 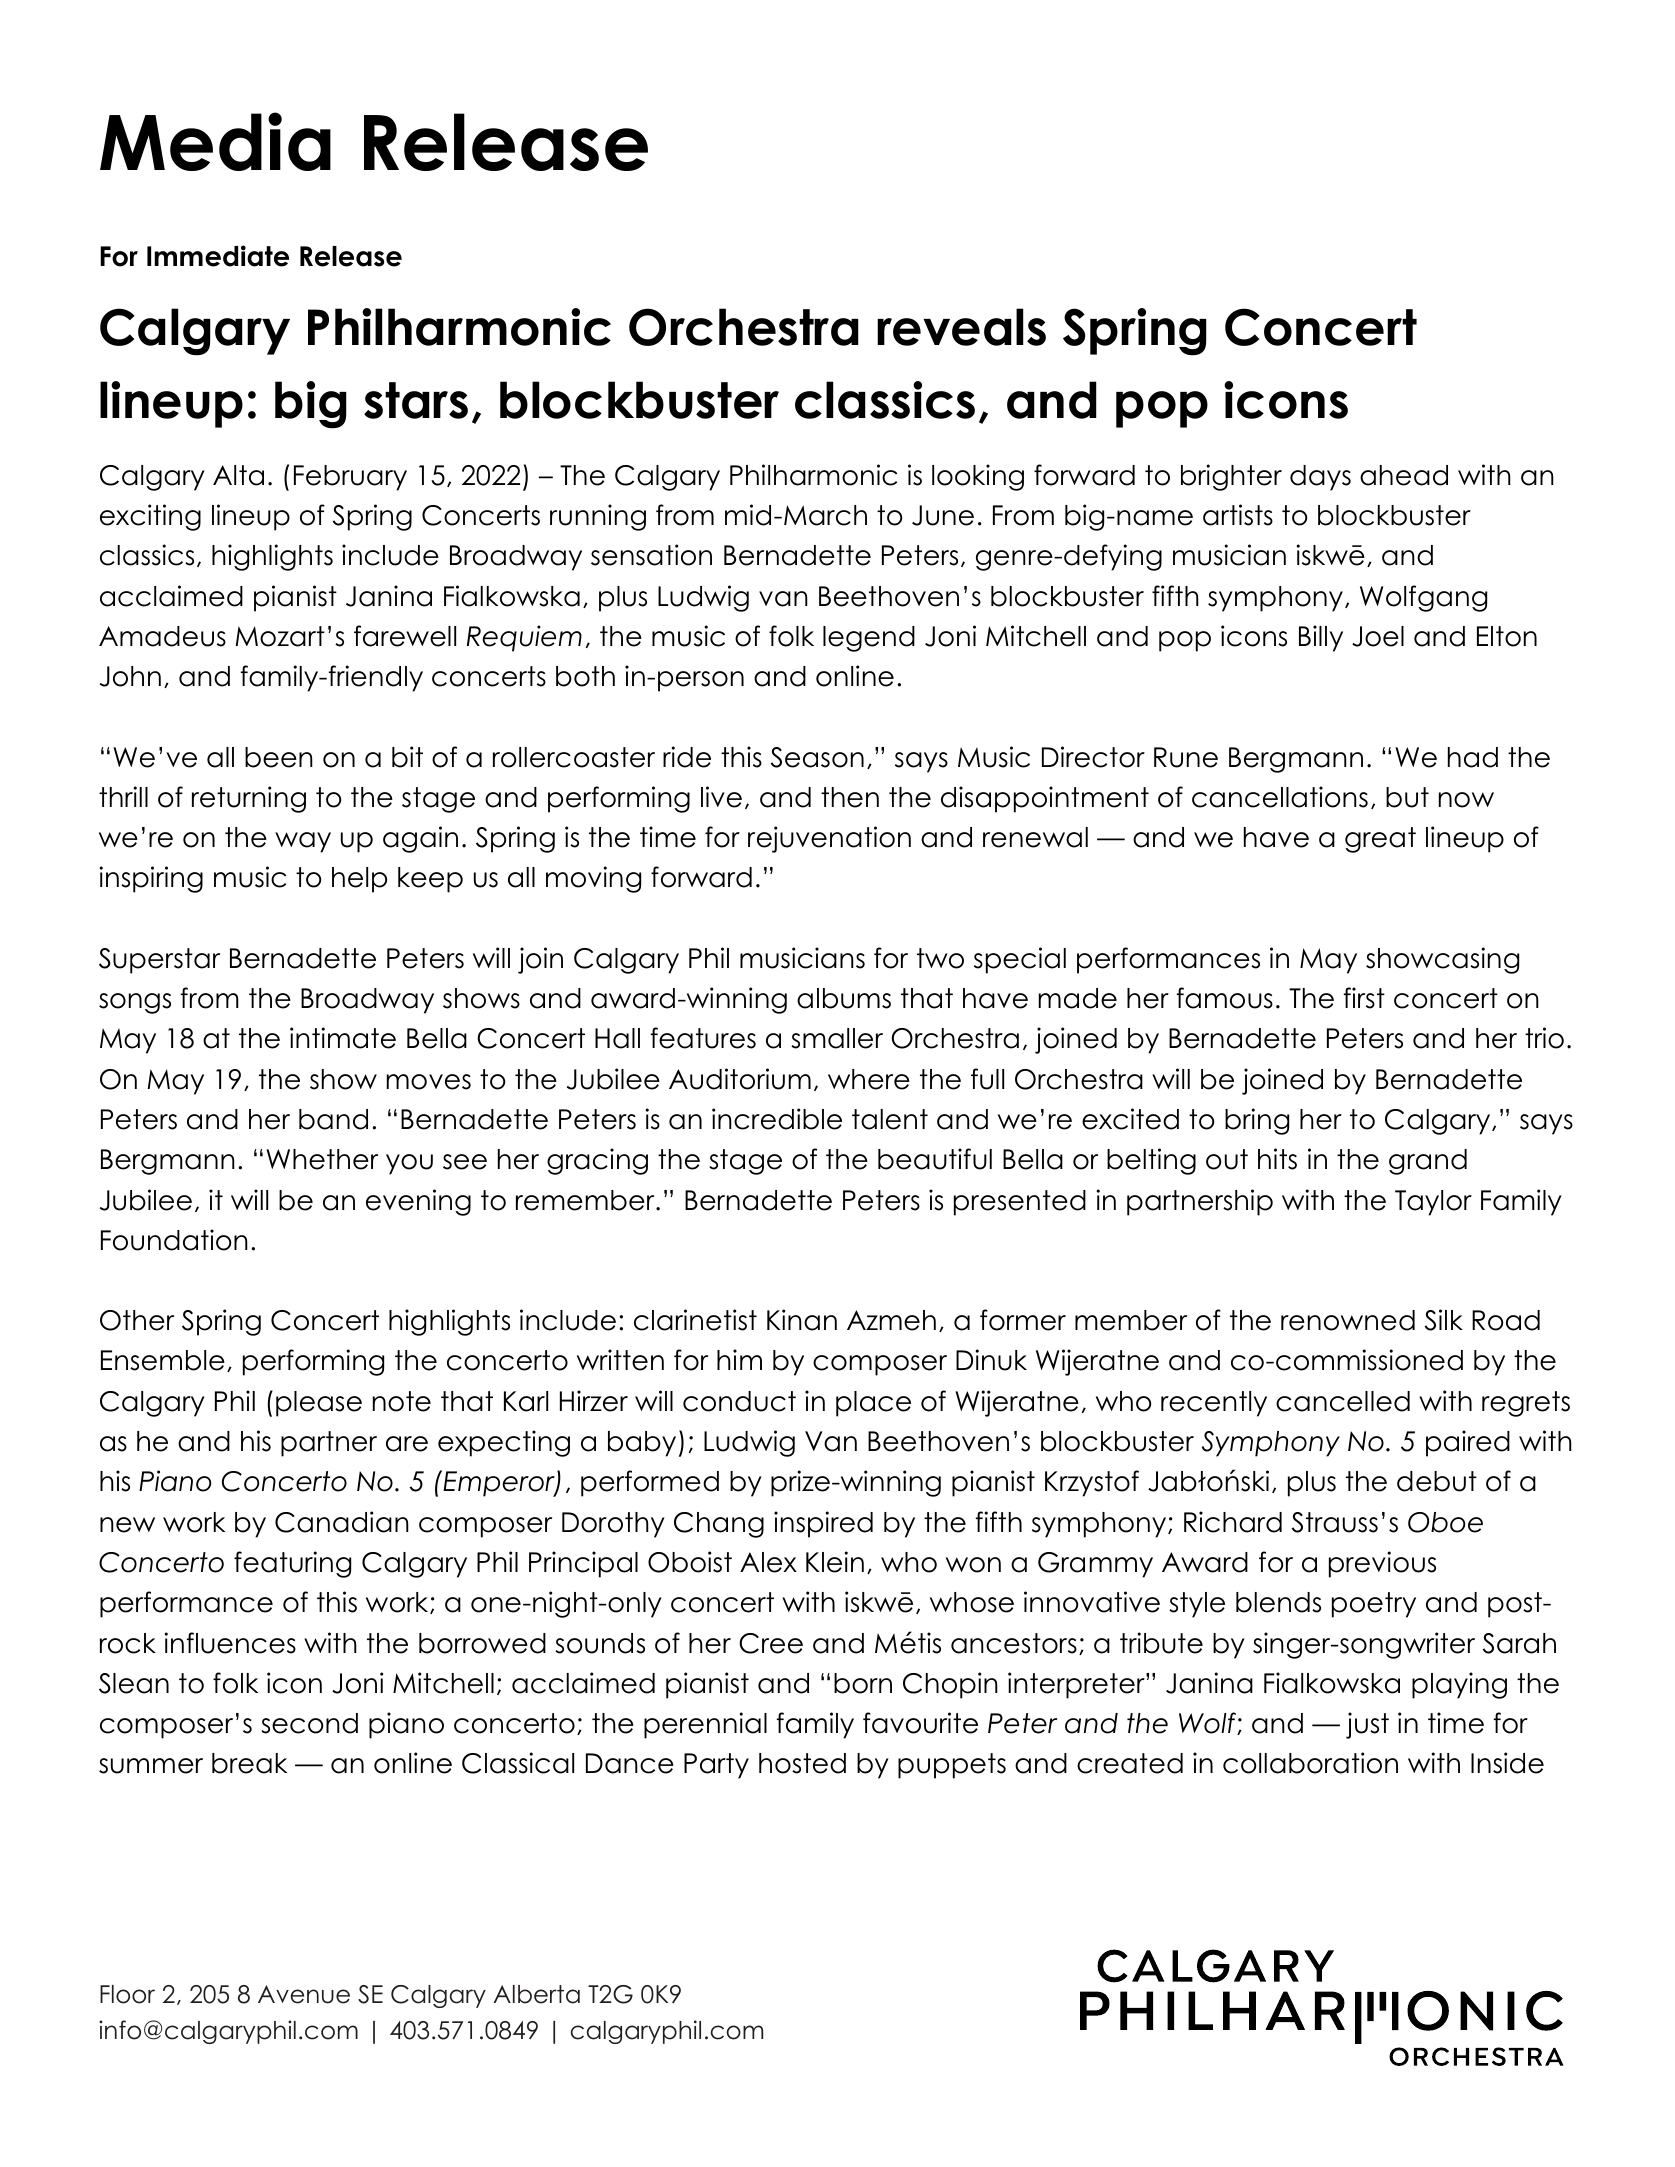 What do you see at coordinates (537, 1994) in the image?
I see `Alberta` at bounding box center [537, 1994].
